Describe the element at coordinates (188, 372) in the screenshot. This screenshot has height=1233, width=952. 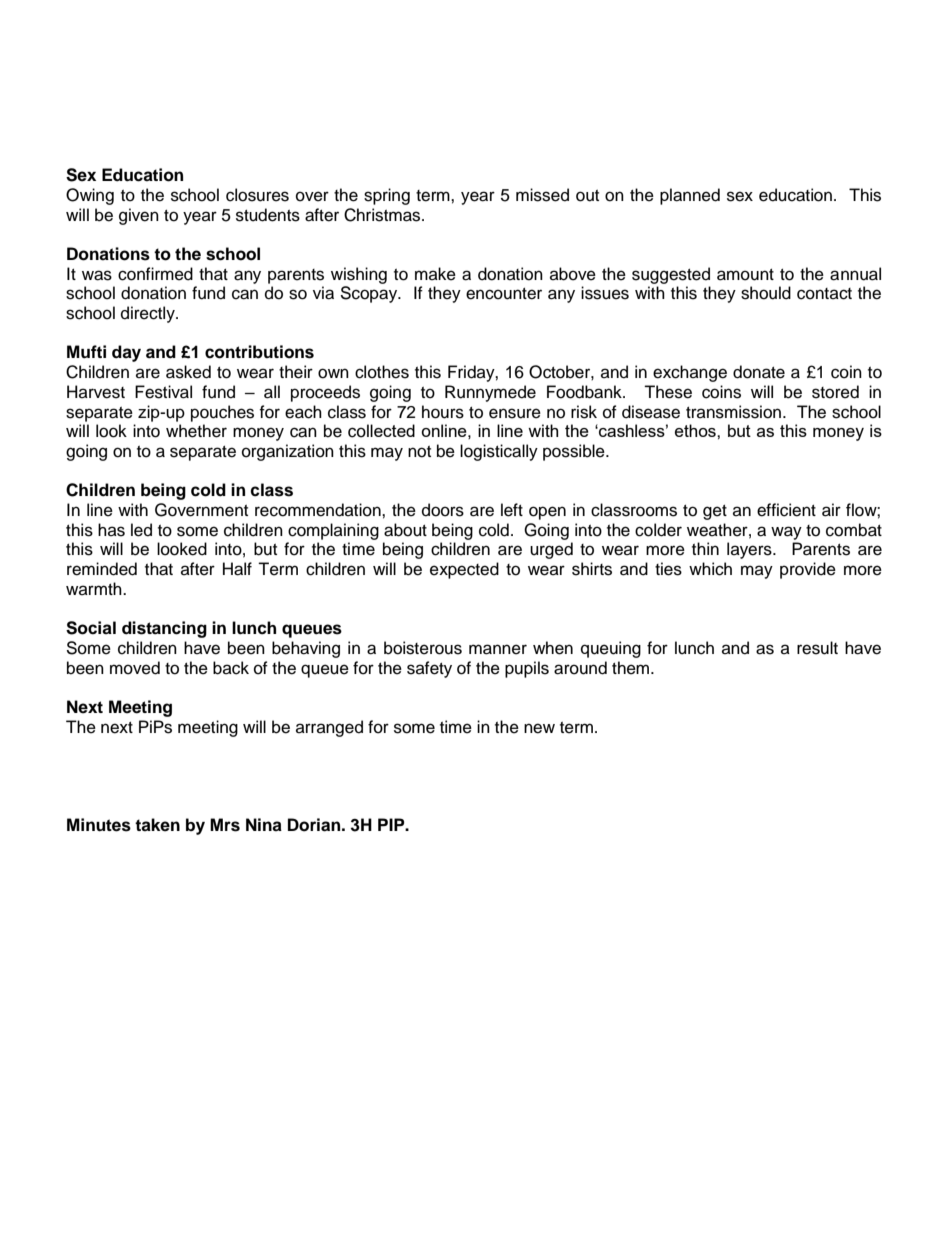
I see `asked` at that location.
